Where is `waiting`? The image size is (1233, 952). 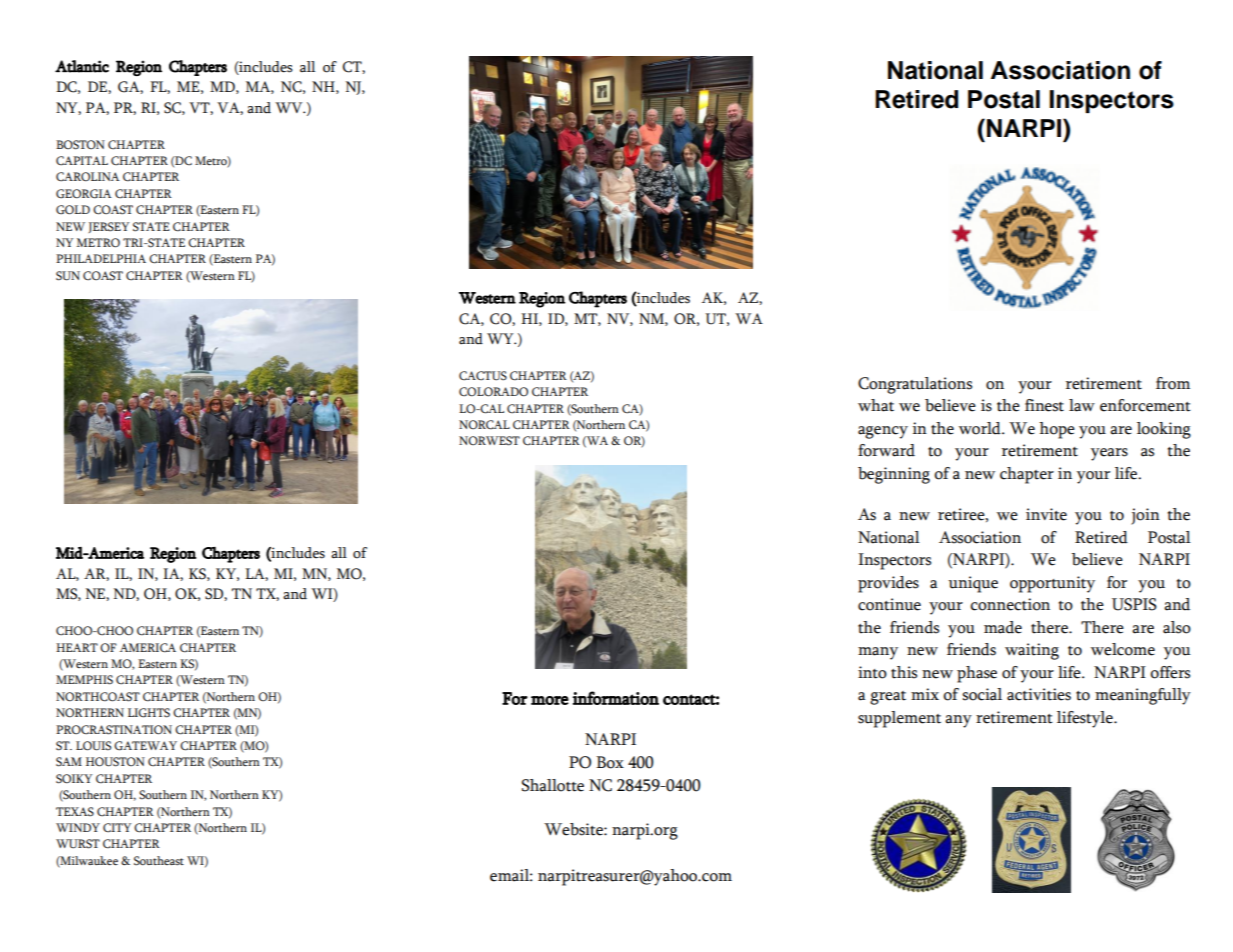 waiting is located at coordinates (1032, 651).
